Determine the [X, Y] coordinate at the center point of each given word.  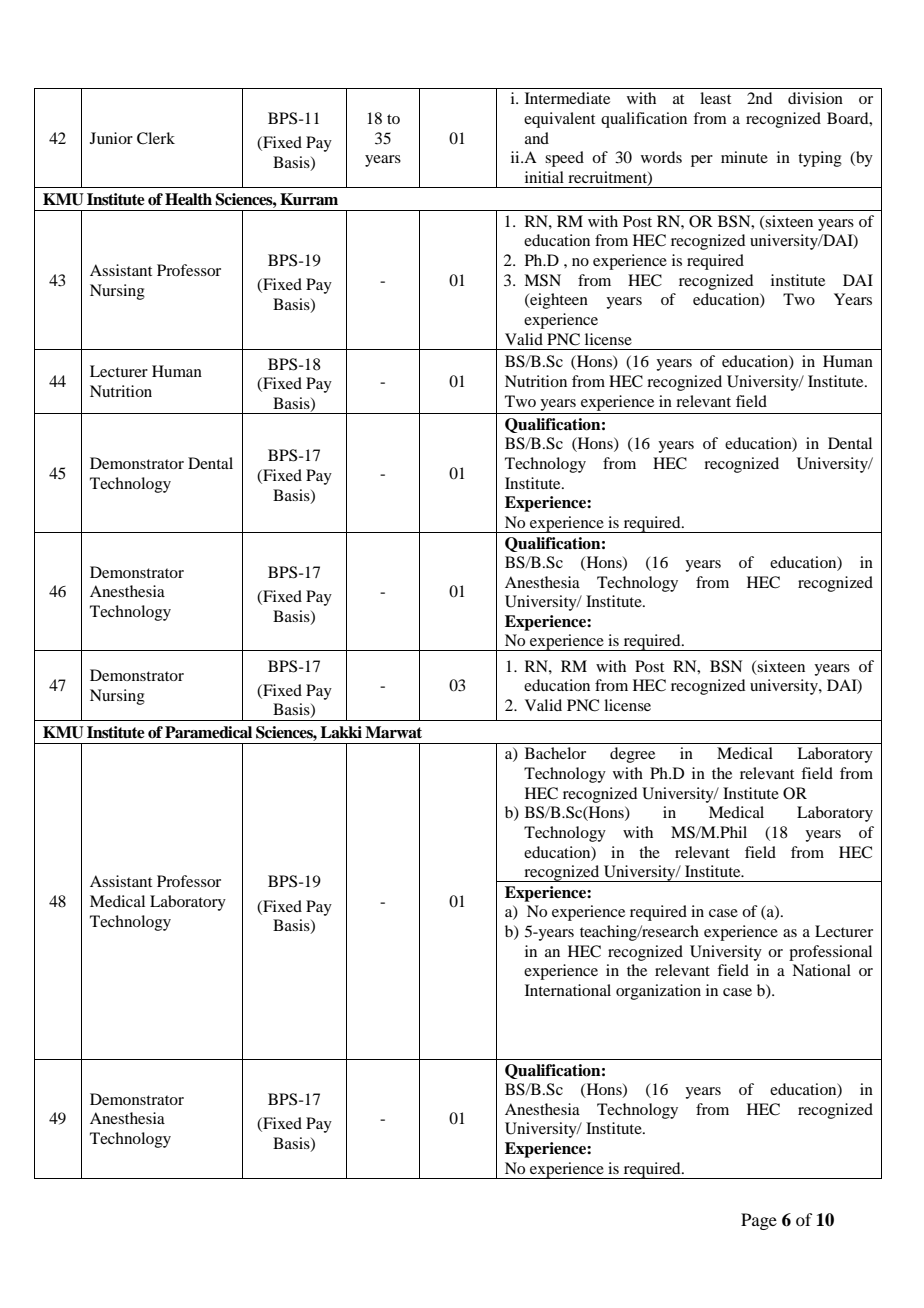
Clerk [156, 138]
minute [744, 157]
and [537, 138]
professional [830, 953]
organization [658, 992]
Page [759, 1221]
